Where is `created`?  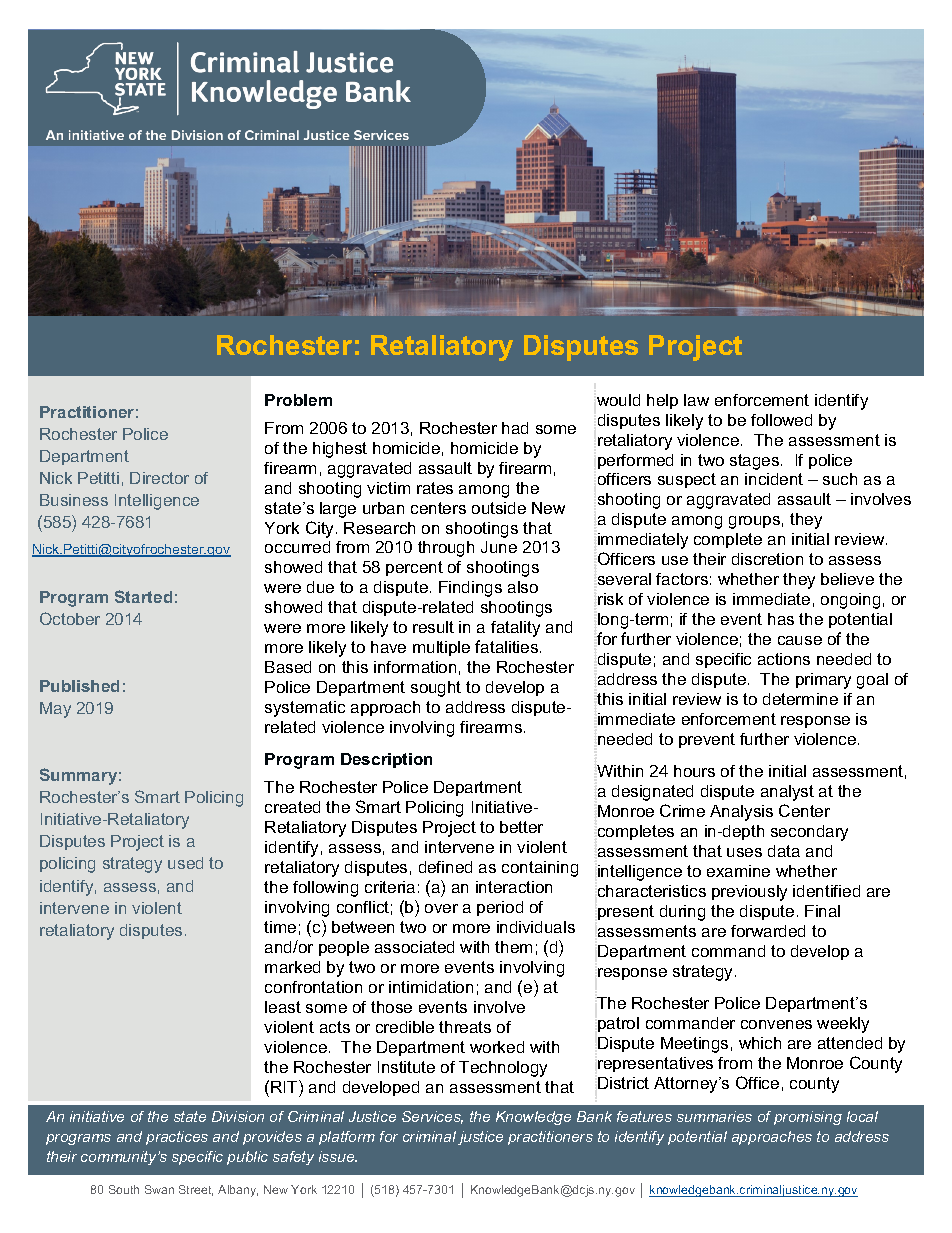 created is located at coordinates (292, 807).
